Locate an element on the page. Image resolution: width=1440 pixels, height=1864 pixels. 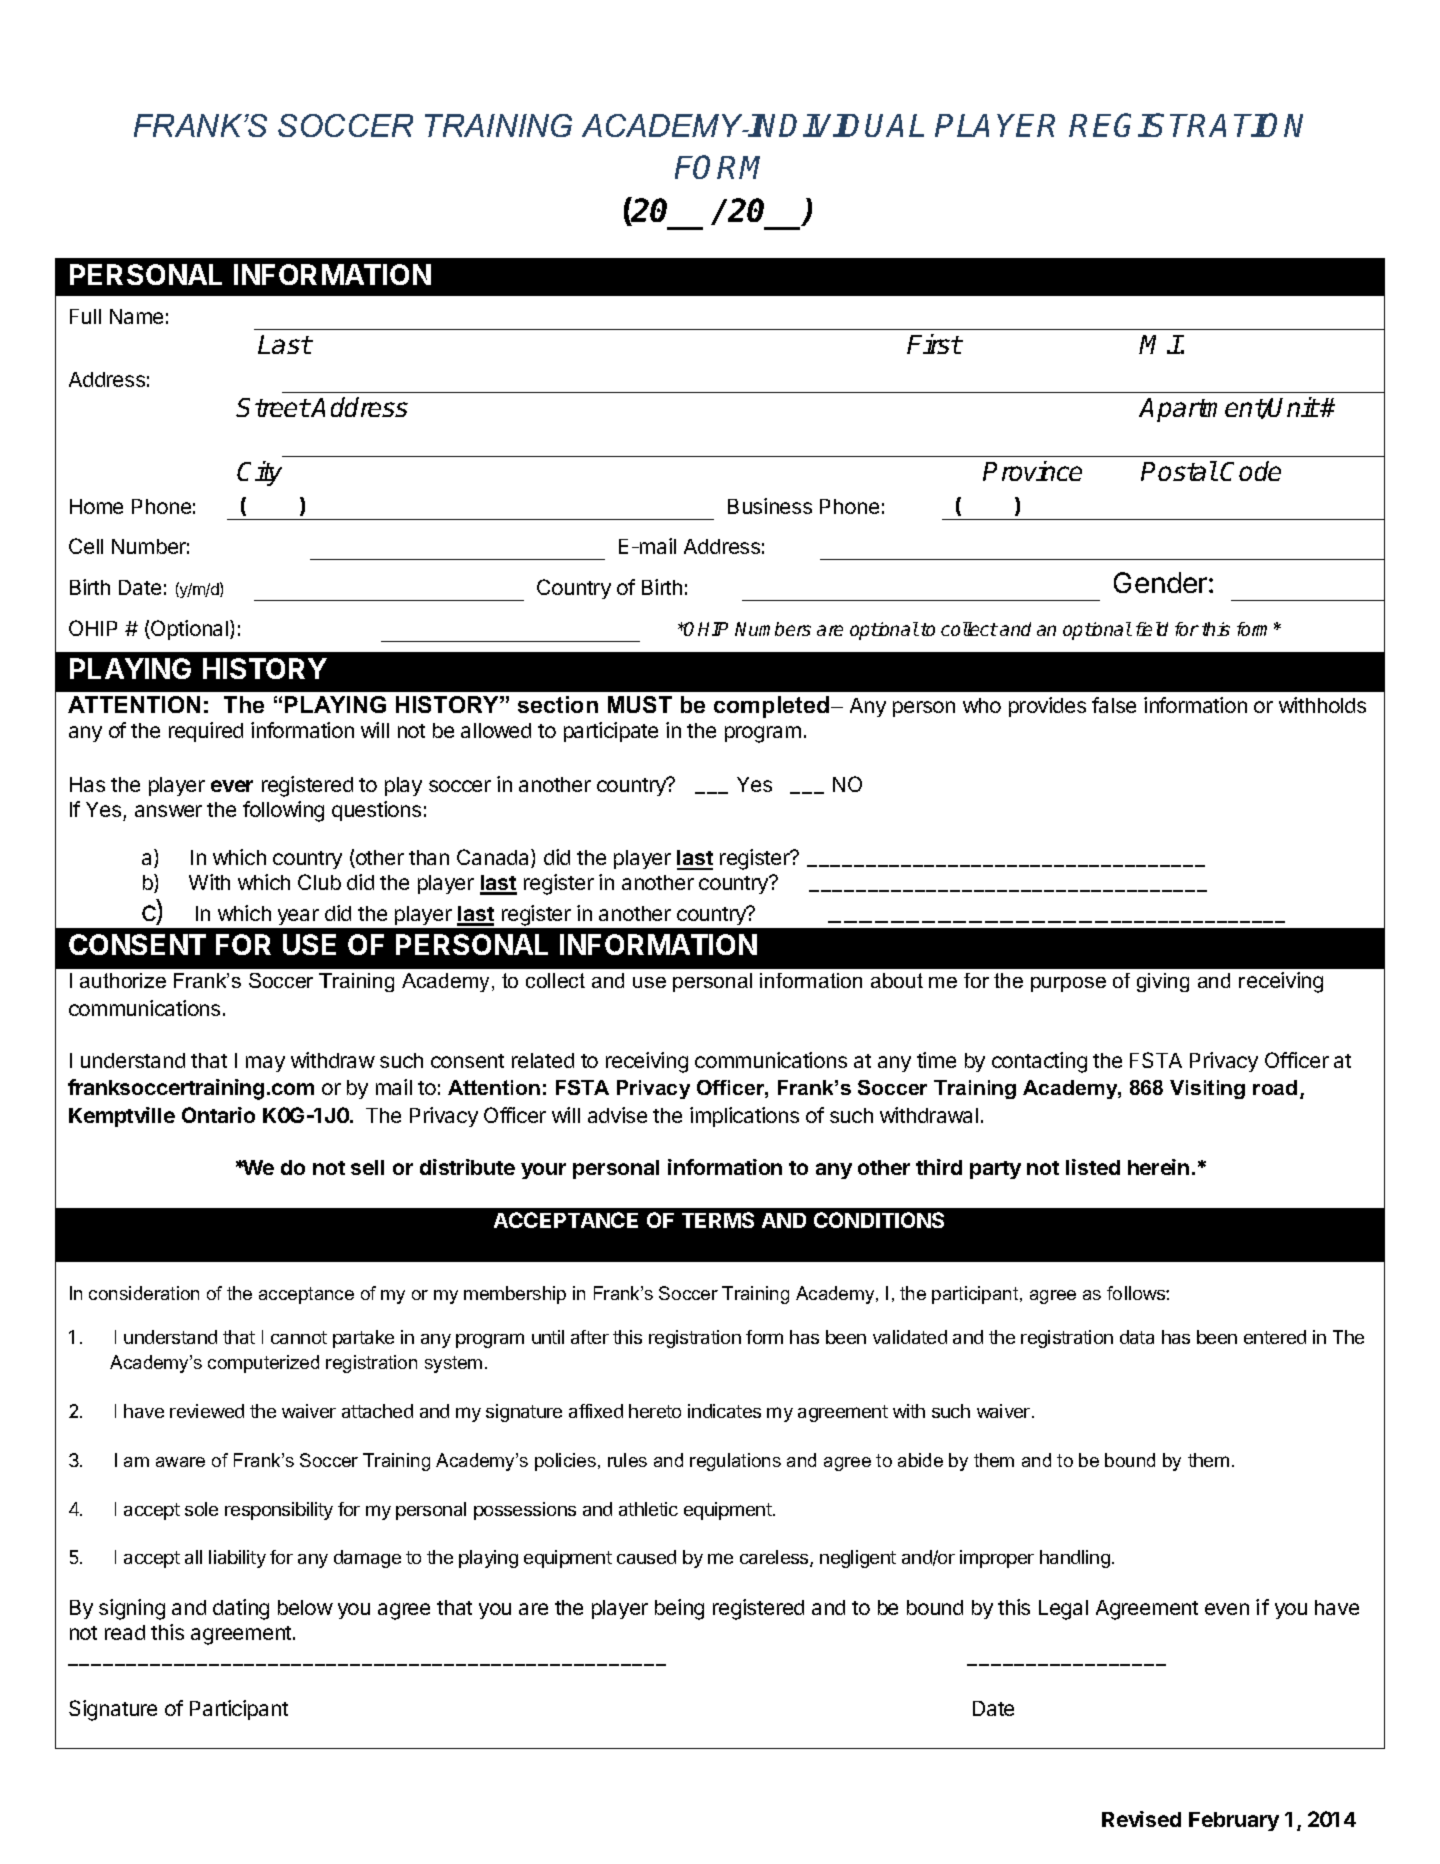
Street is located at coordinates (273, 407).
